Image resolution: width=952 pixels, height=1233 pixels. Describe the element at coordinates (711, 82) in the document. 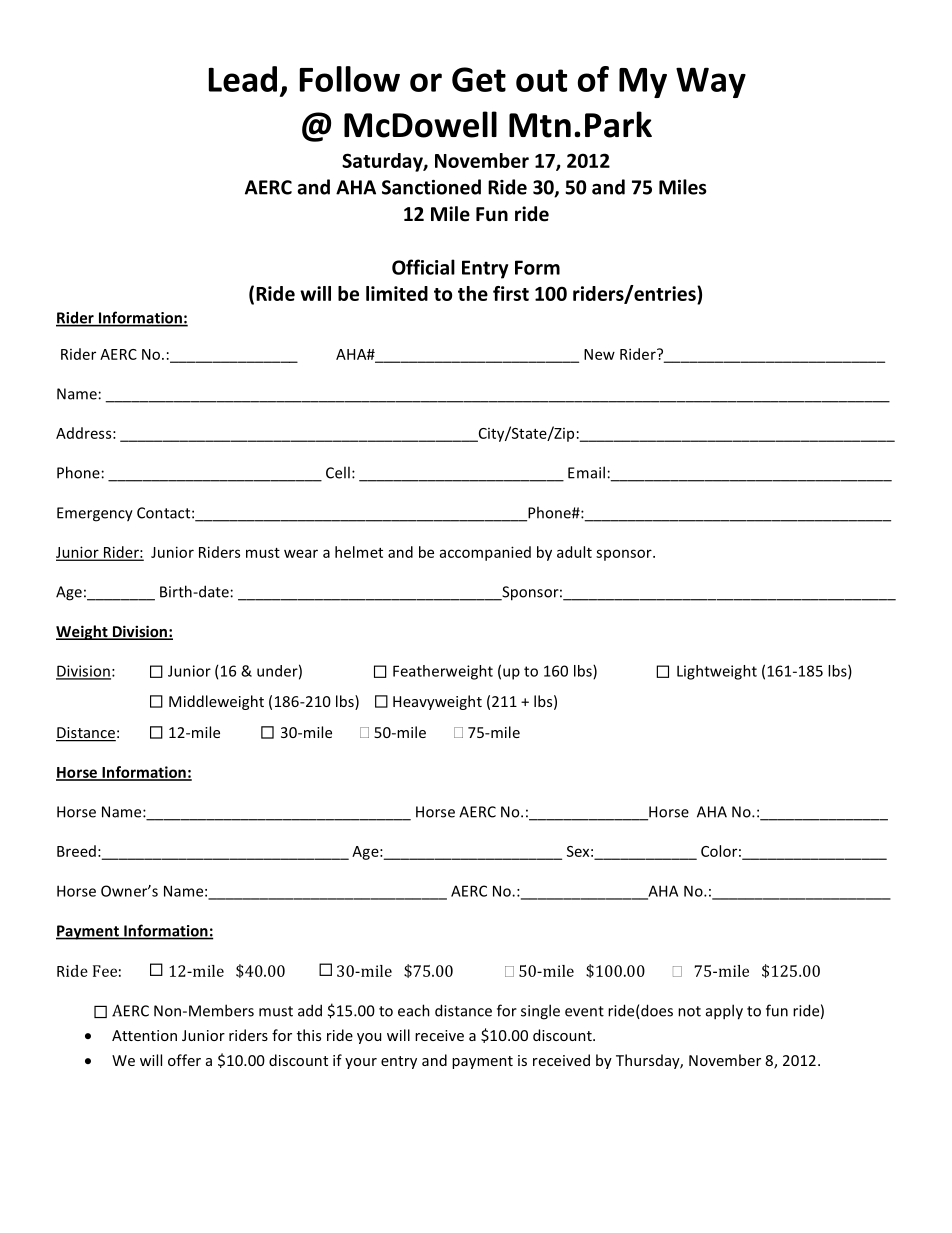

I see `Way` at that location.
